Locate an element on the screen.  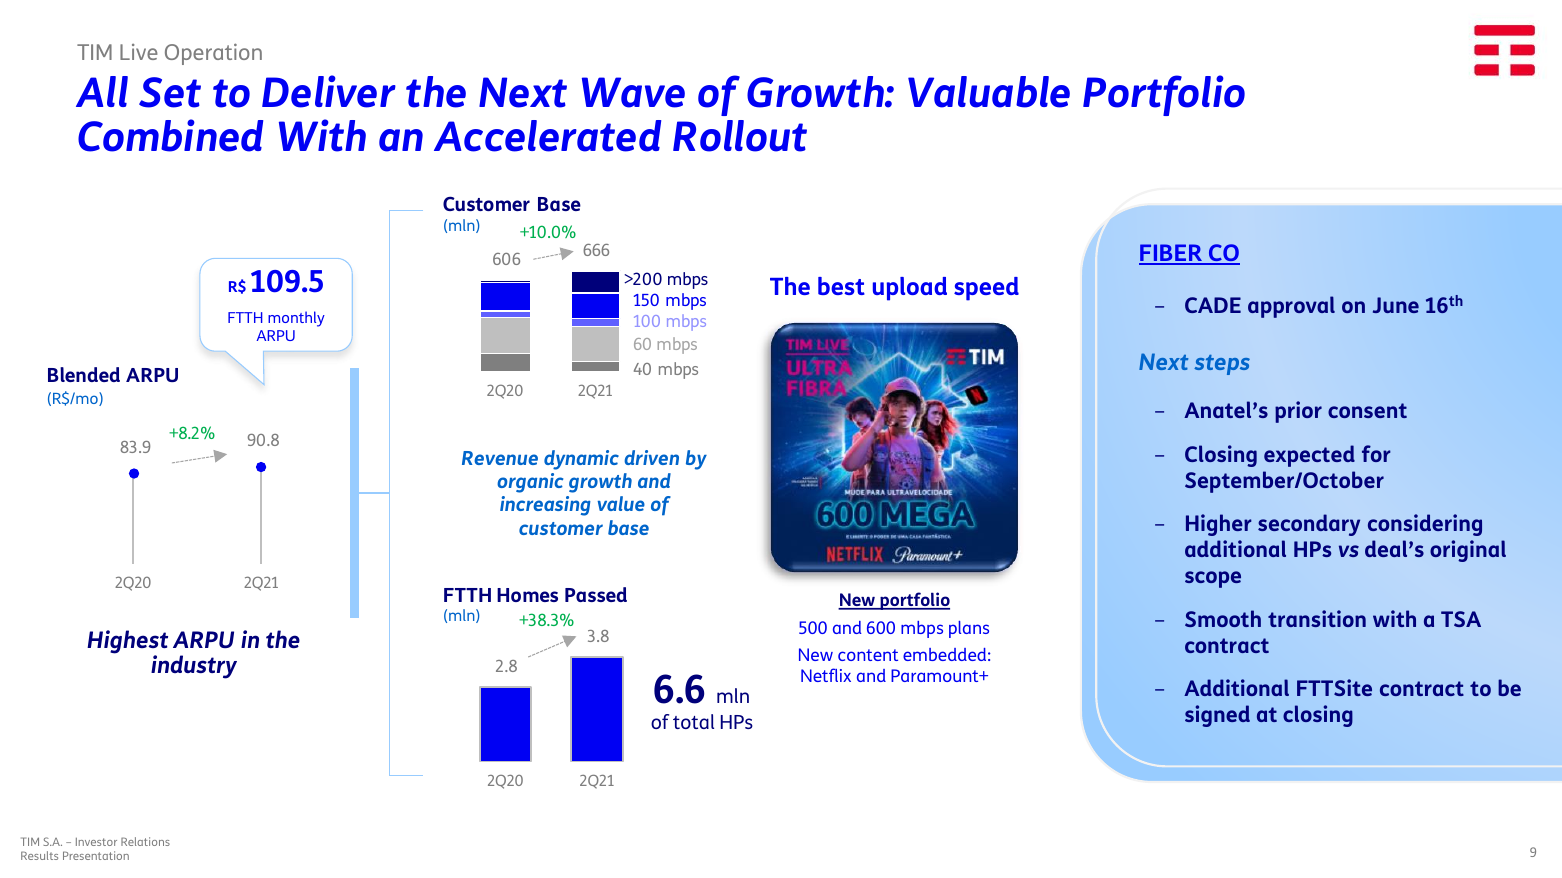
Wave is located at coordinates (633, 92).
